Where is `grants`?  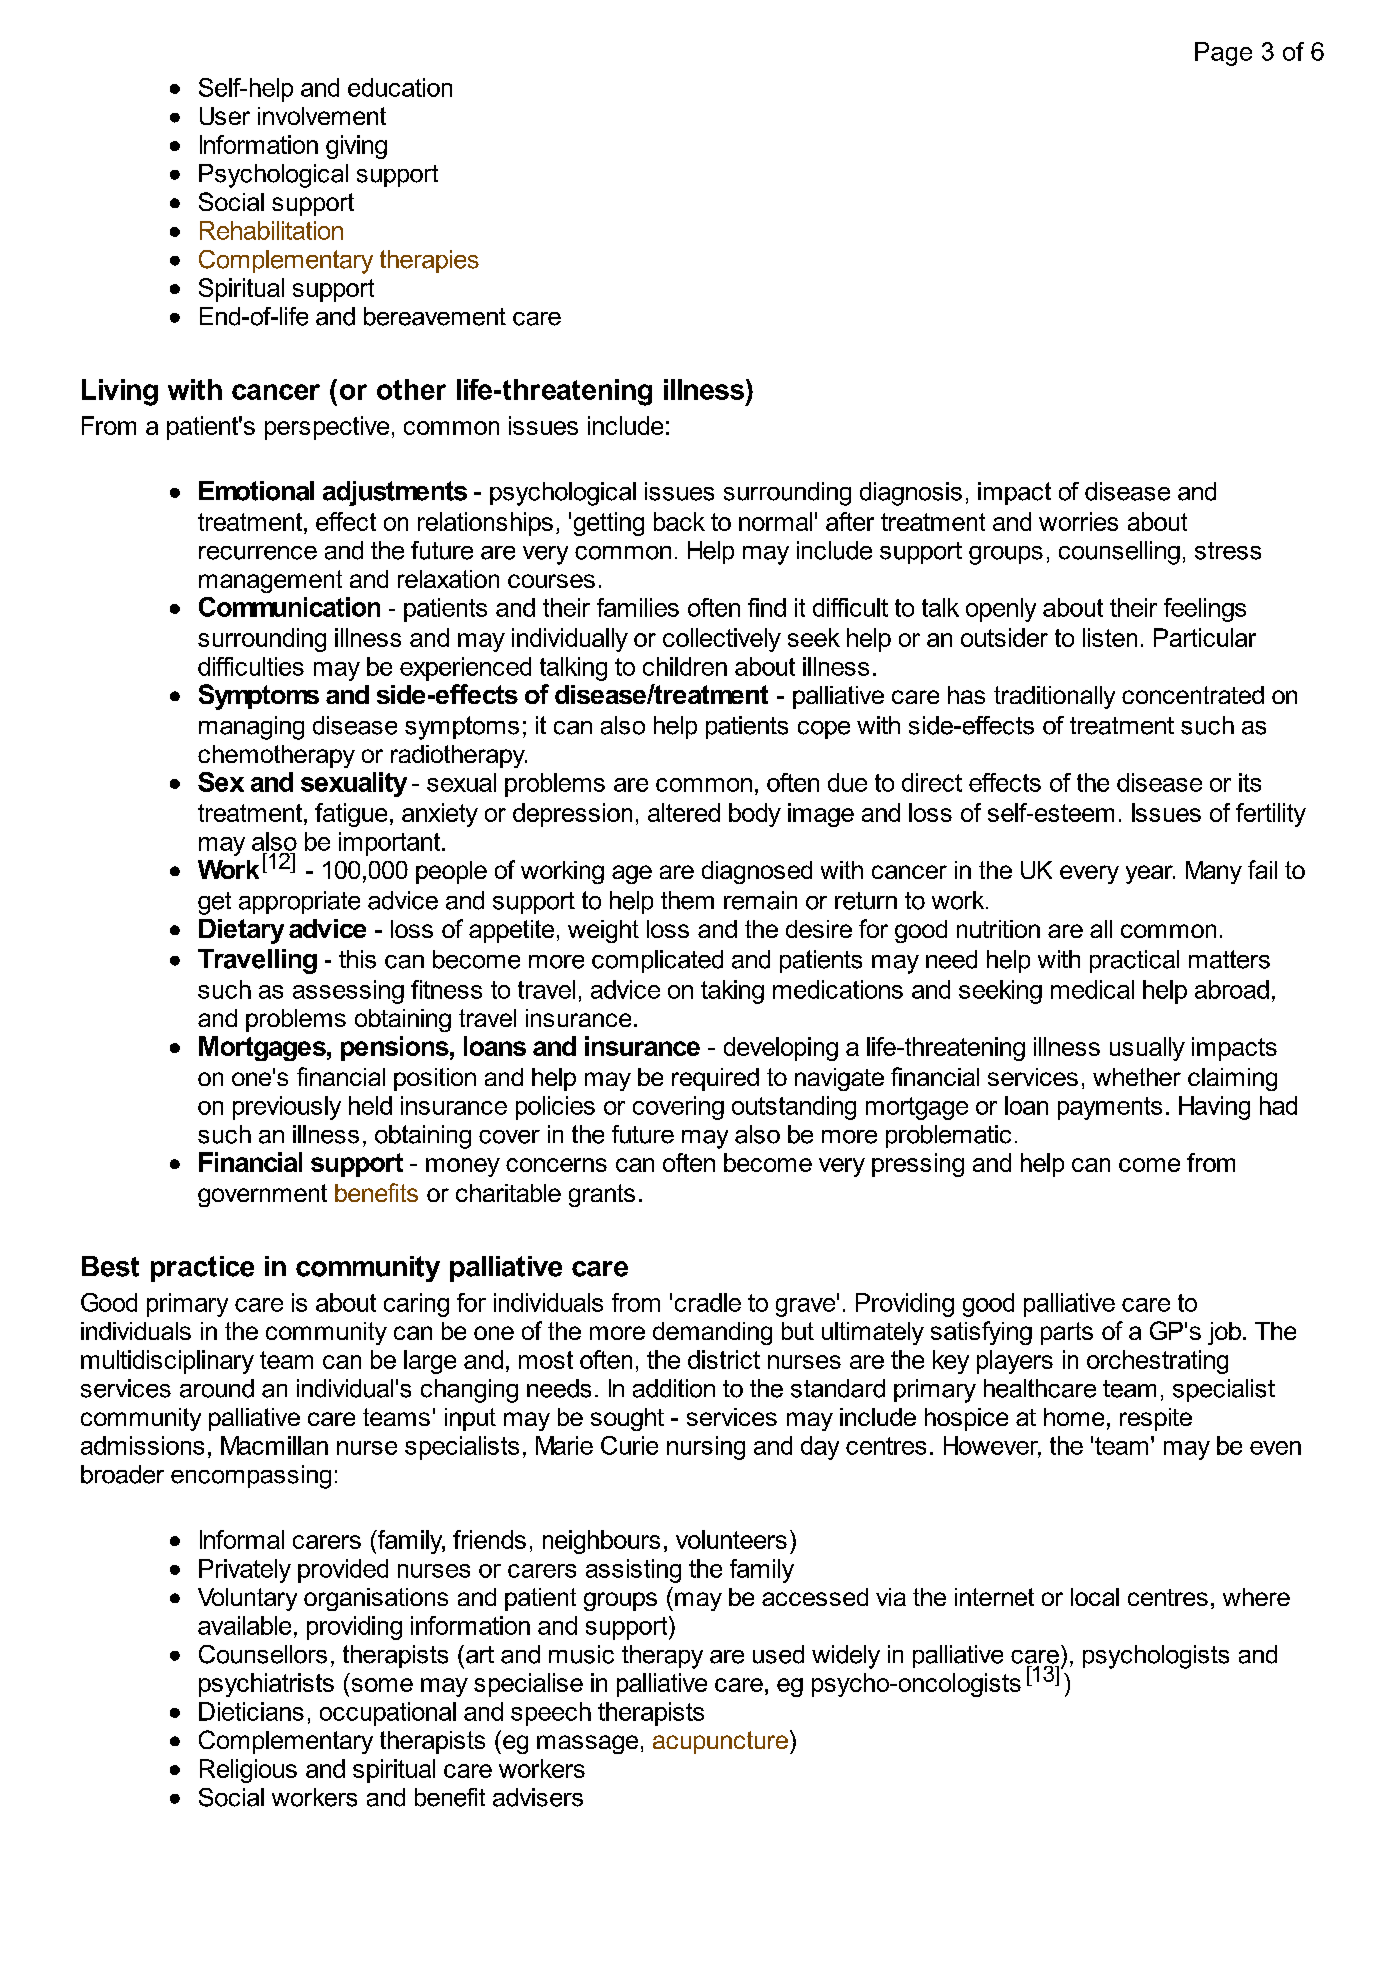
grants is located at coordinates (602, 1195).
